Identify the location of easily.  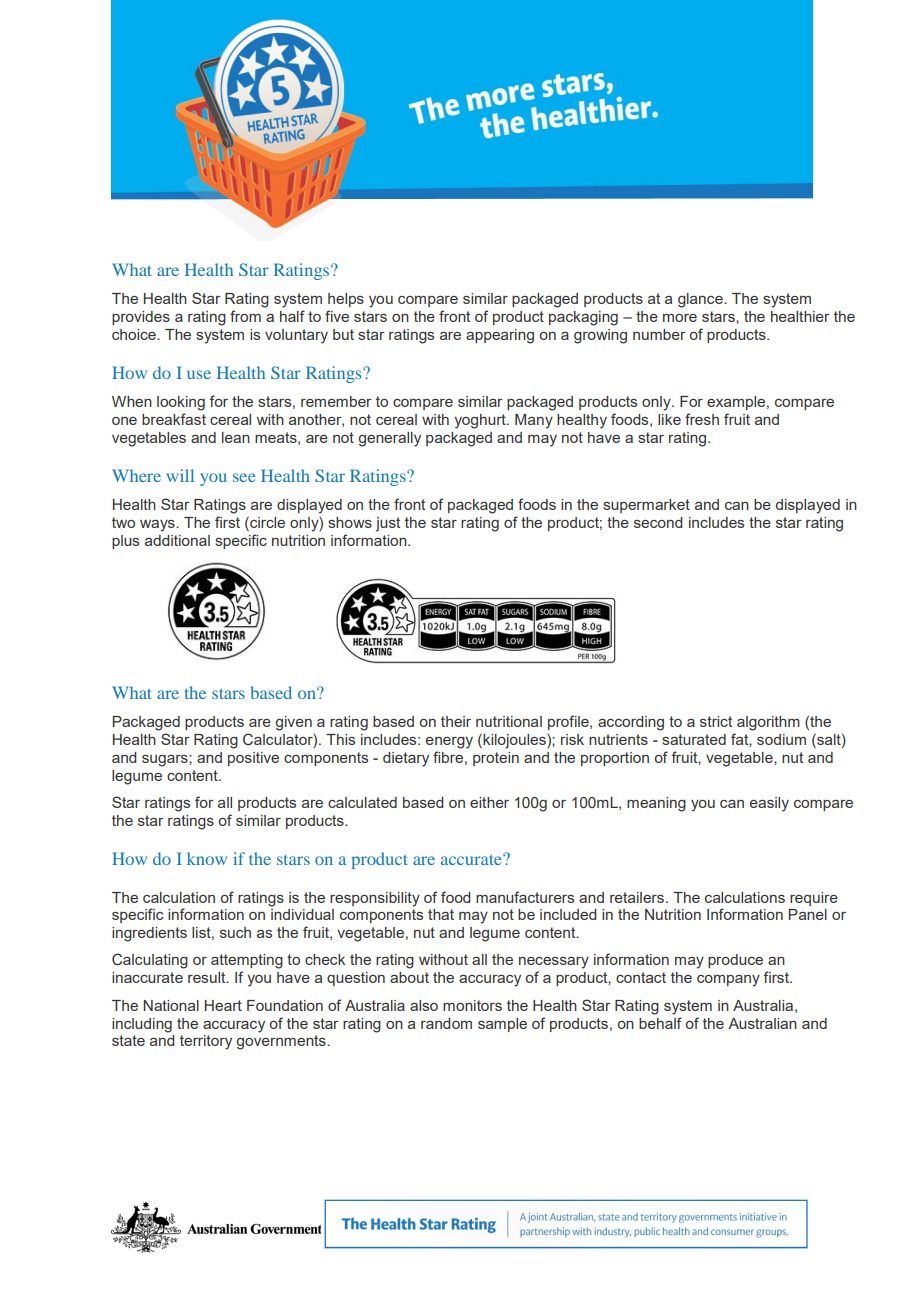
(769, 804).
